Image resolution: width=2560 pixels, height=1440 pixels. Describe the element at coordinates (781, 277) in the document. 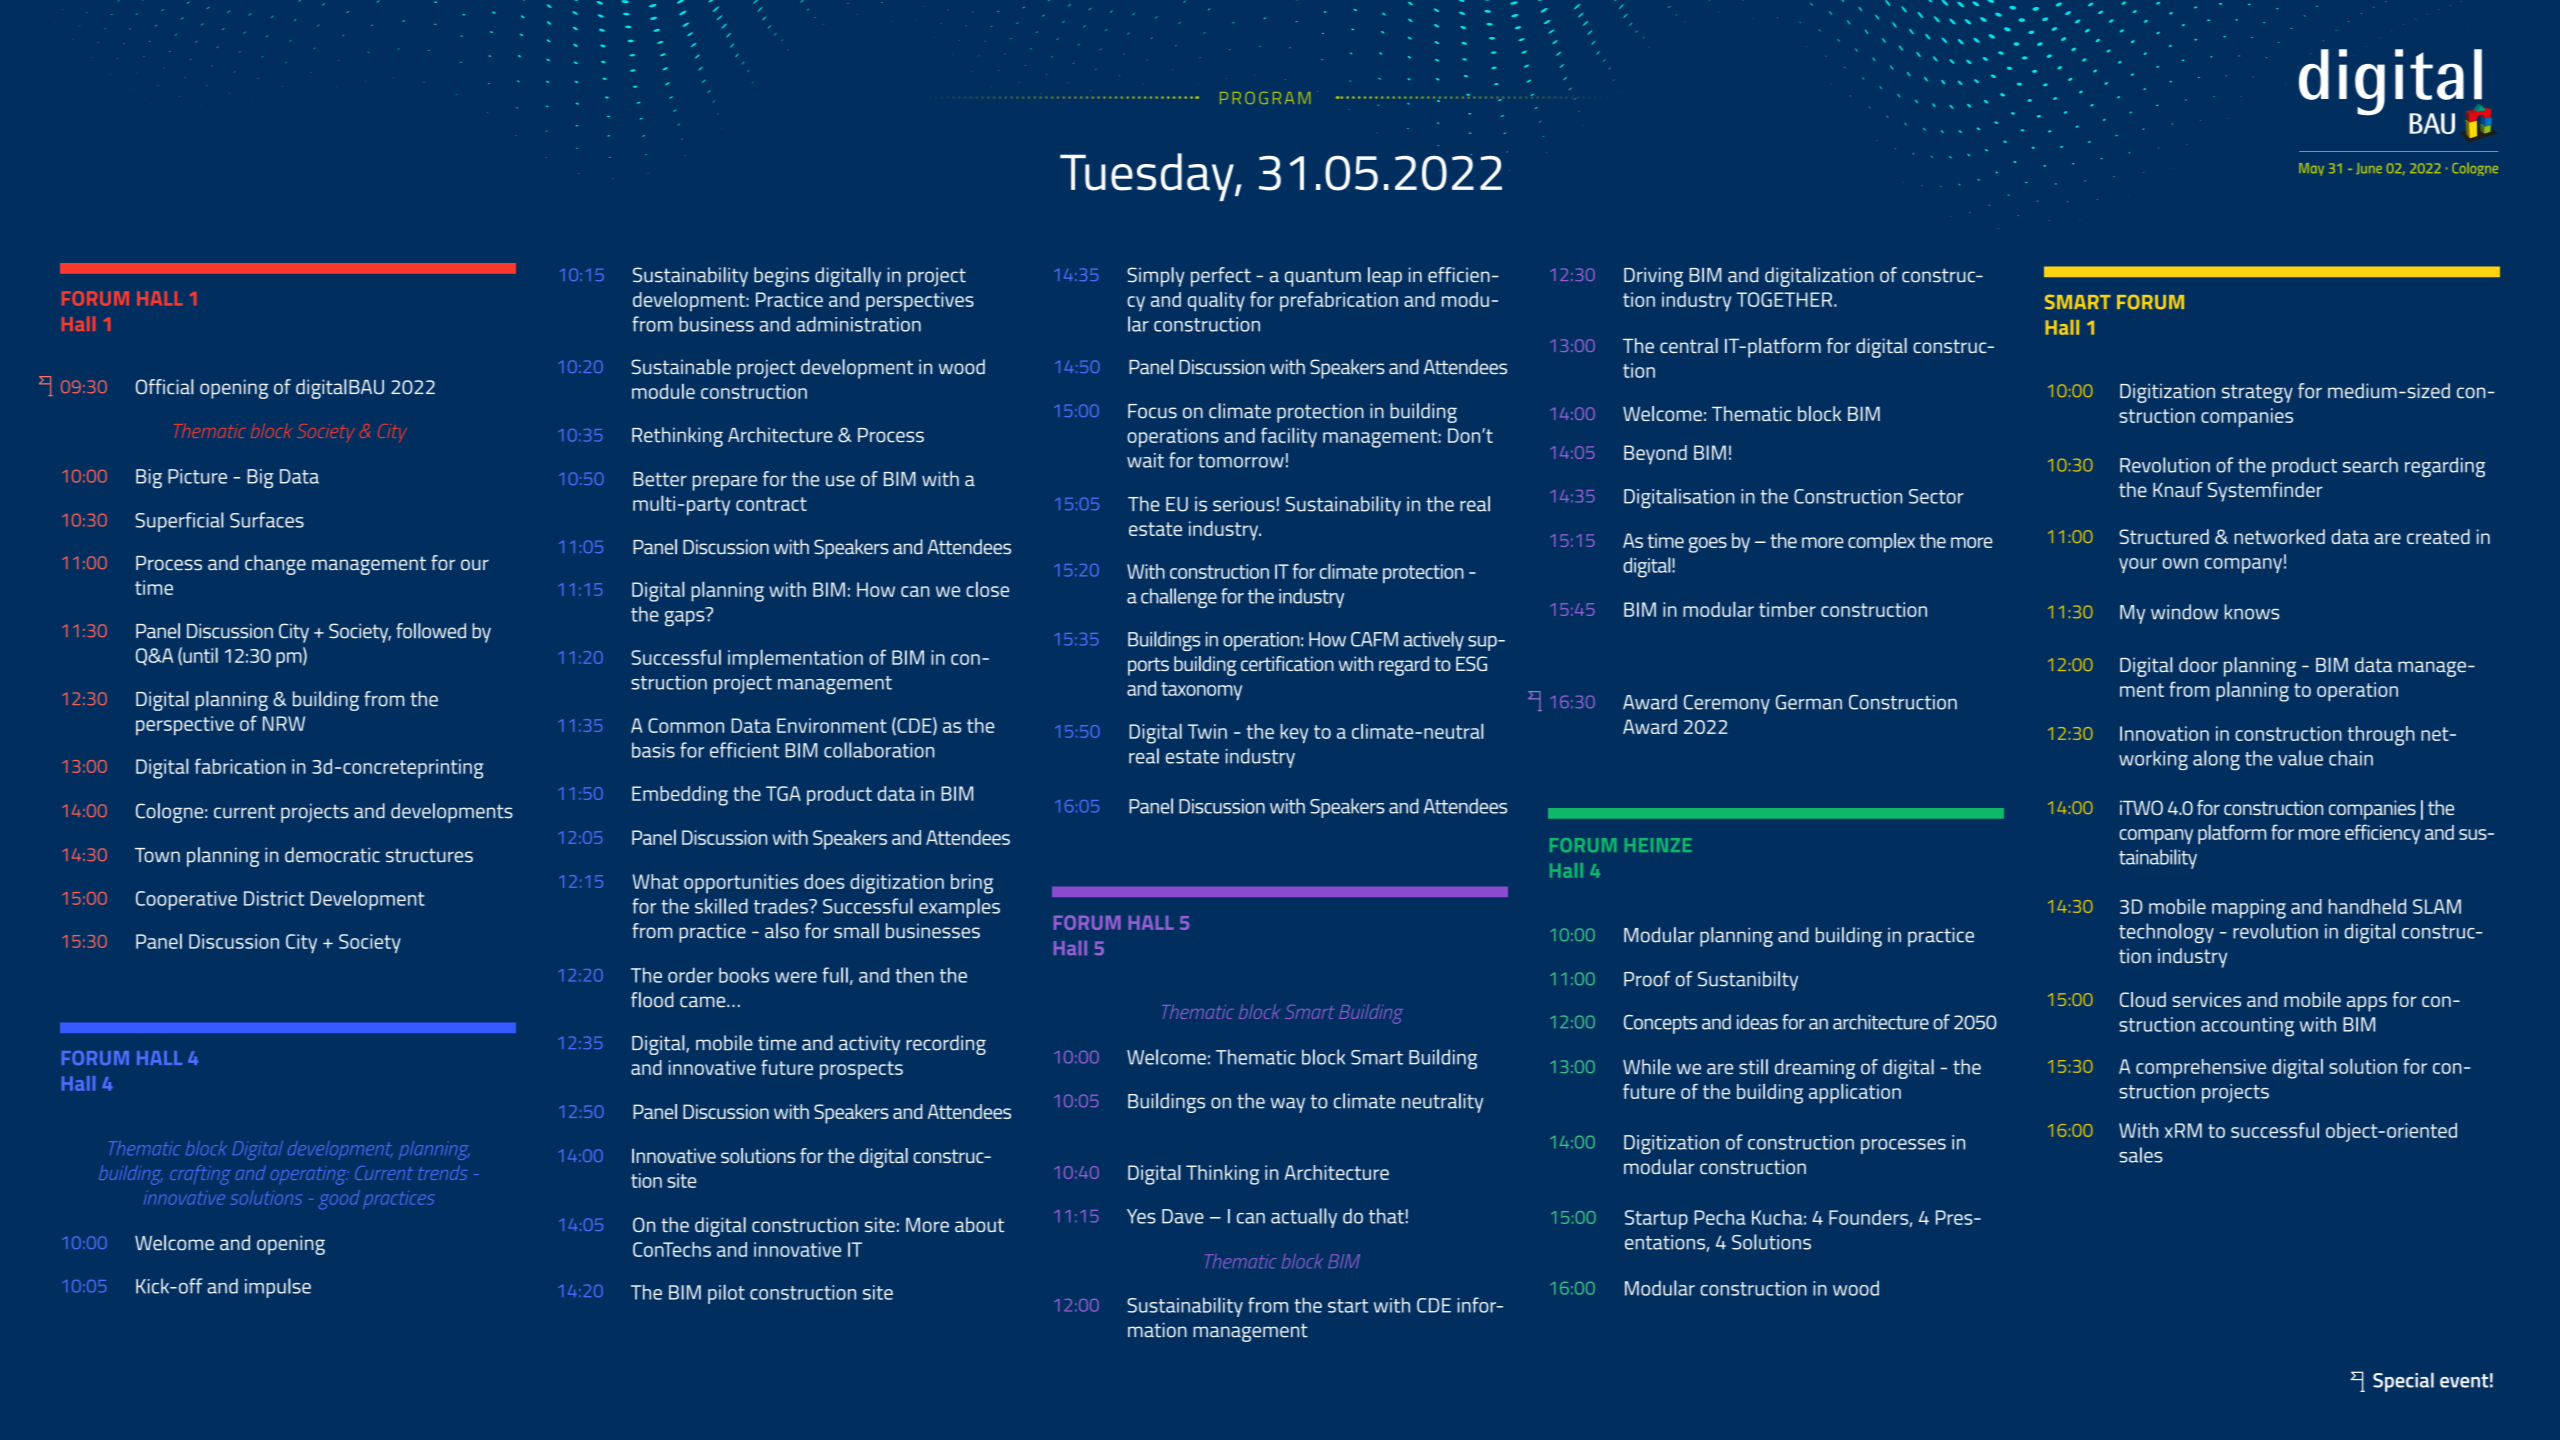

I see `begins` at that location.
